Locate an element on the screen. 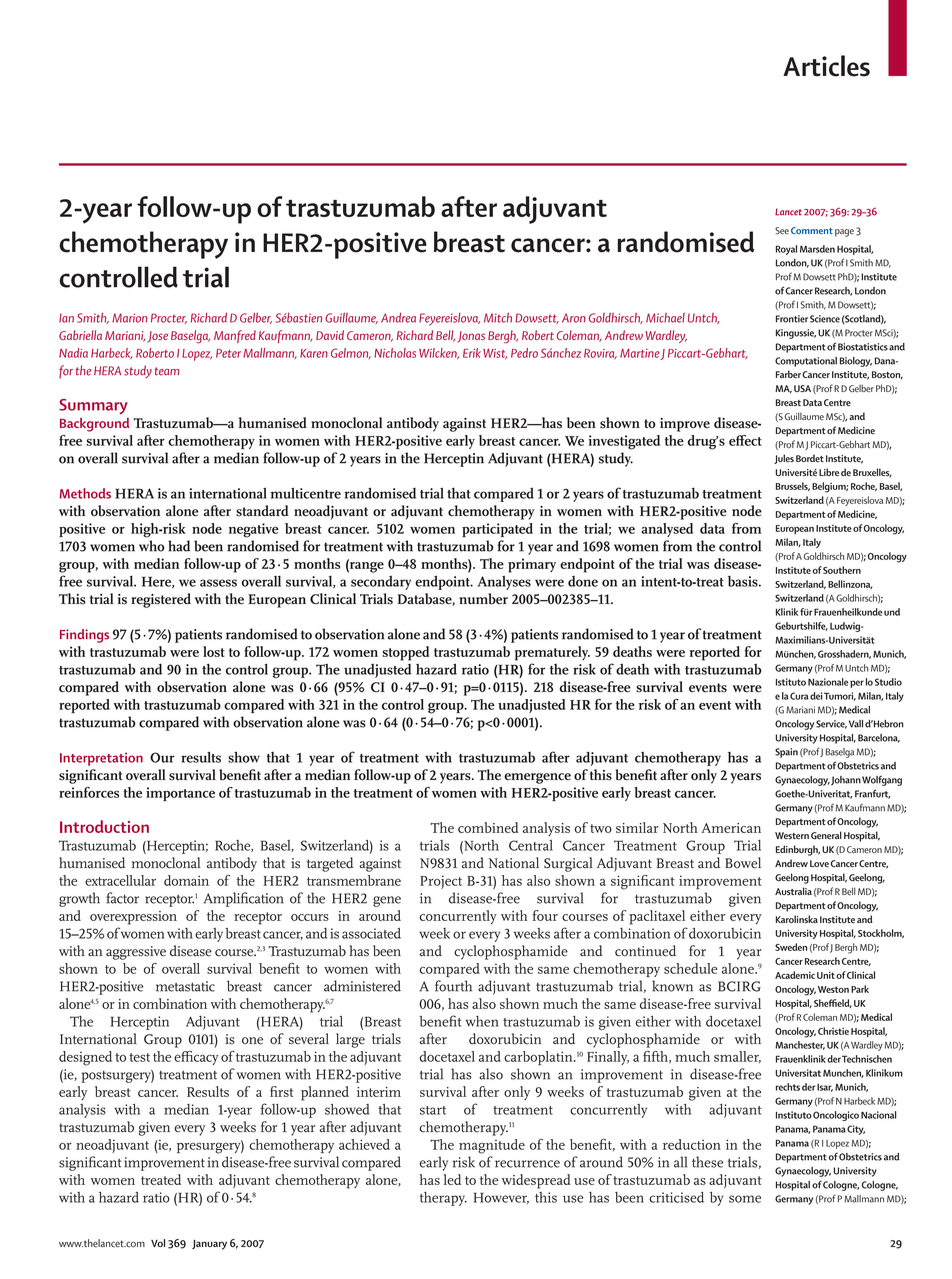 The image size is (952, 1279). overexpression is located at coordinates (133, 918).
